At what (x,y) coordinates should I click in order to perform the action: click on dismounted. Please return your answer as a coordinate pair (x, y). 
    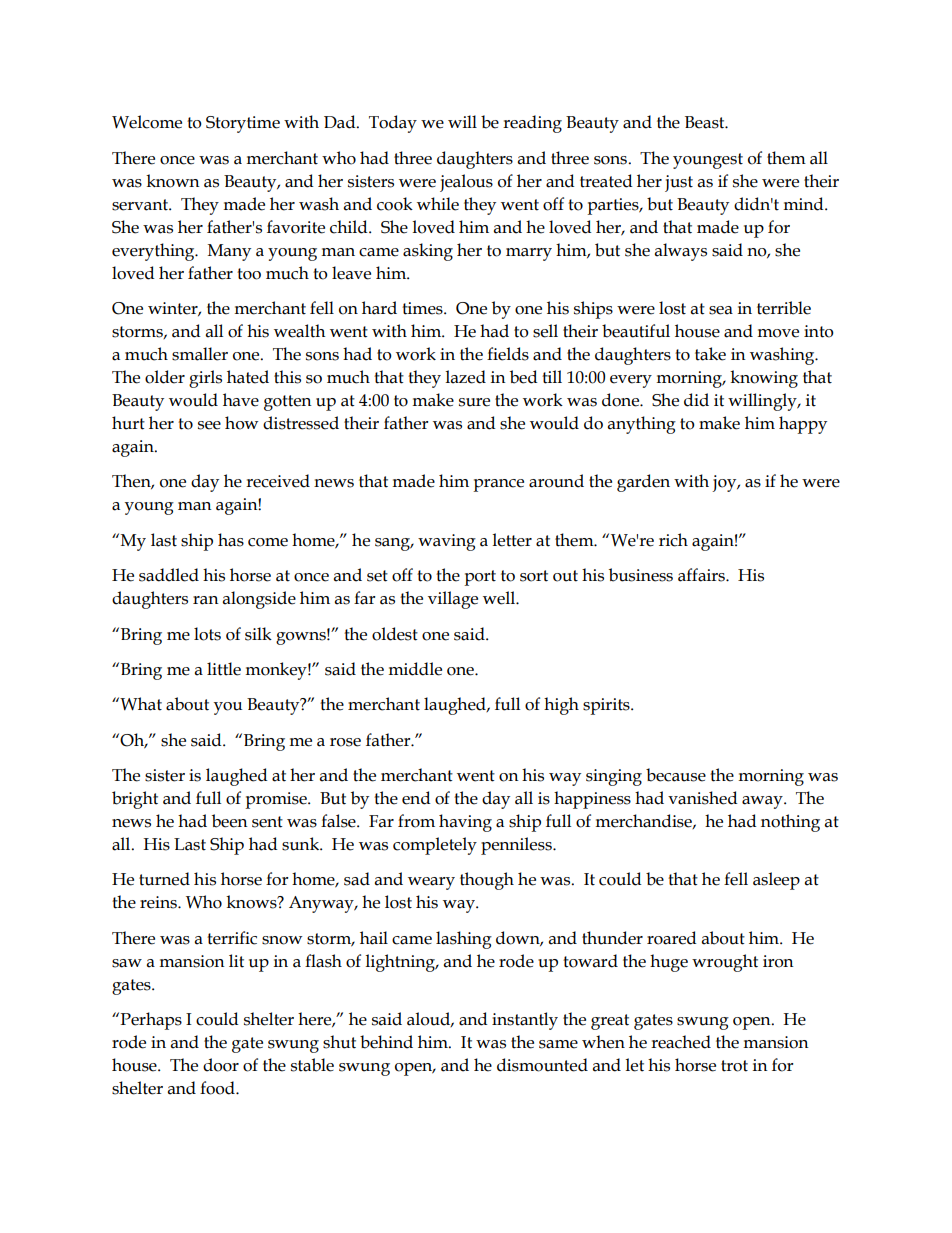
    Looking at the image, I should click on (542, 1065).
